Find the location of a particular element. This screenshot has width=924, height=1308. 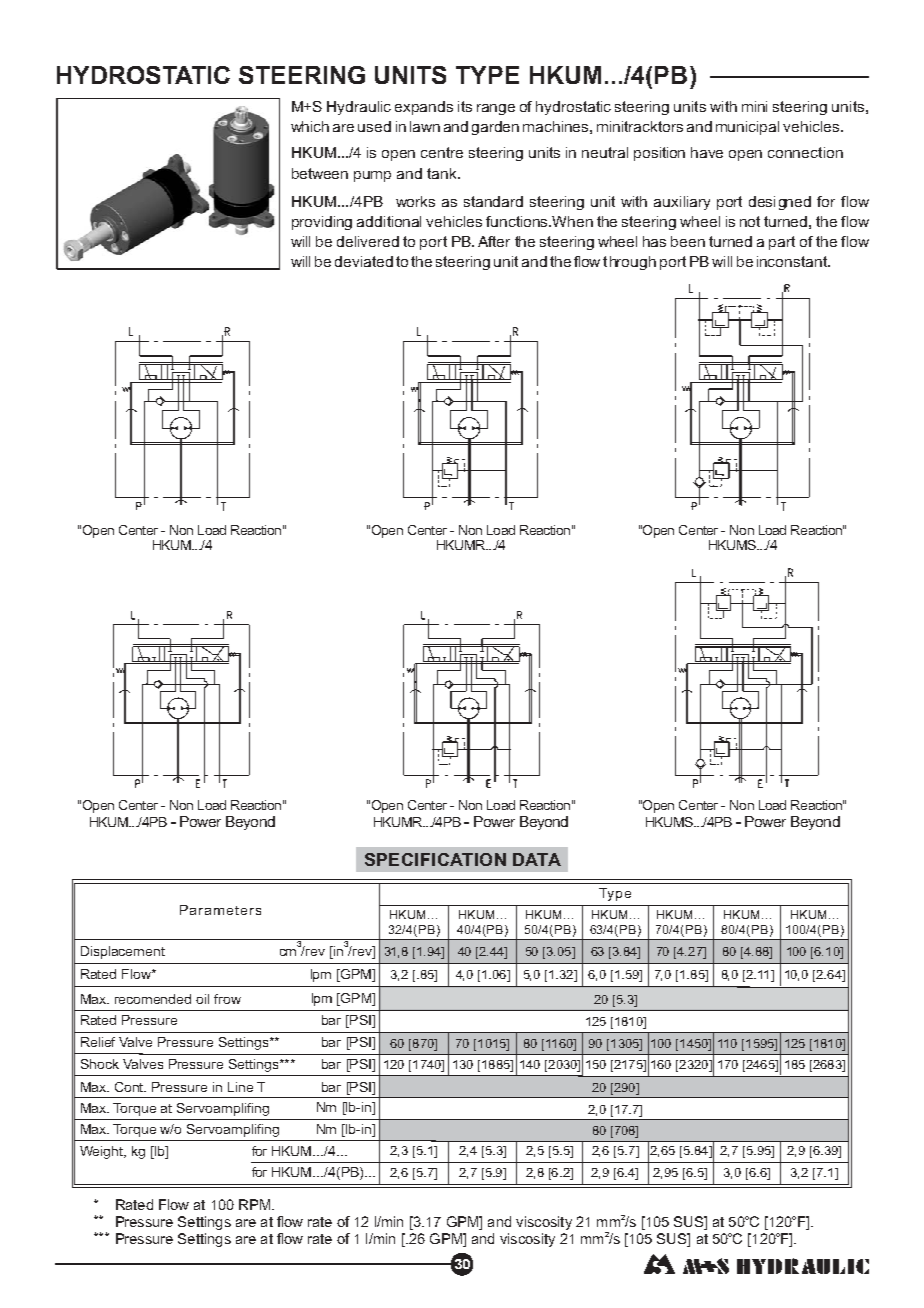

deviated is located at coordinates (364, 261).
